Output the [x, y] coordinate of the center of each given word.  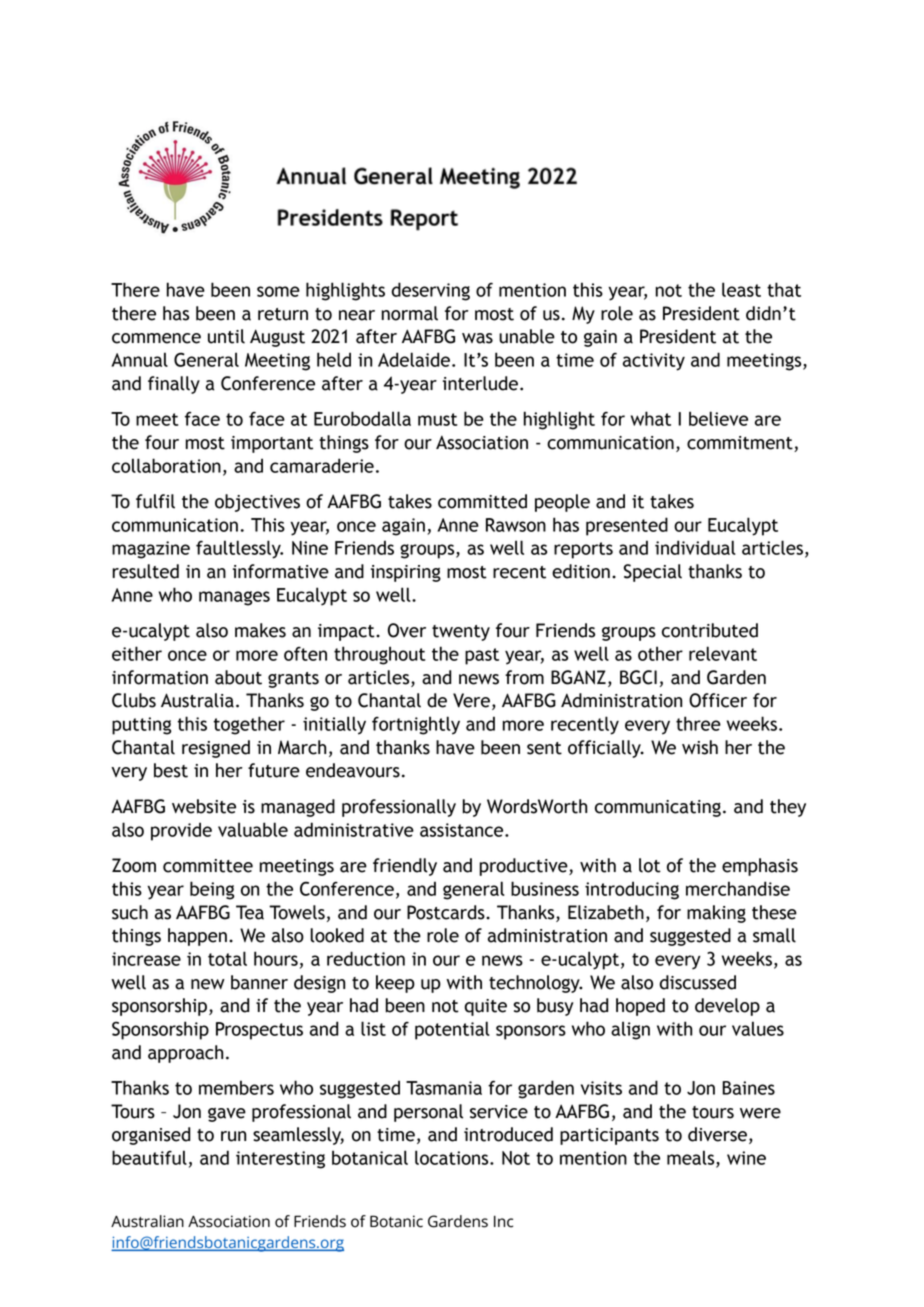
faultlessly [239, 549]
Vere [471, 700]
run [233, 1136]
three [698, 723]
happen [197, 937]
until [226, 336]
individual [695, 547]
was [477, 338]
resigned [216, 749]
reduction [366, 958]
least [741, 289]
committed [482, 501]
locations [453, 1157]
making [716, 914]
